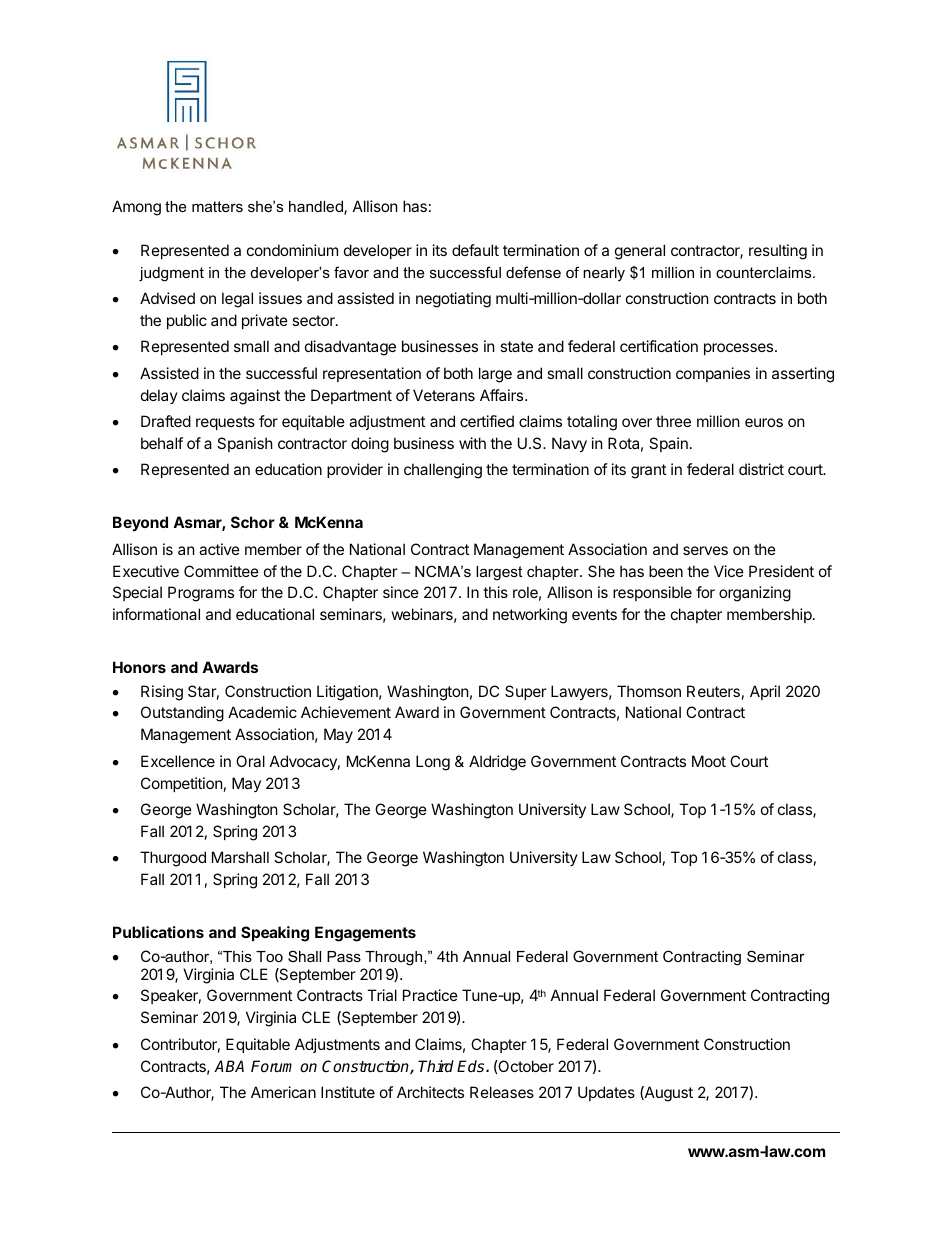  Describe the element at coordinates (713, 691) in the image. I see `Reuters` at that location.
